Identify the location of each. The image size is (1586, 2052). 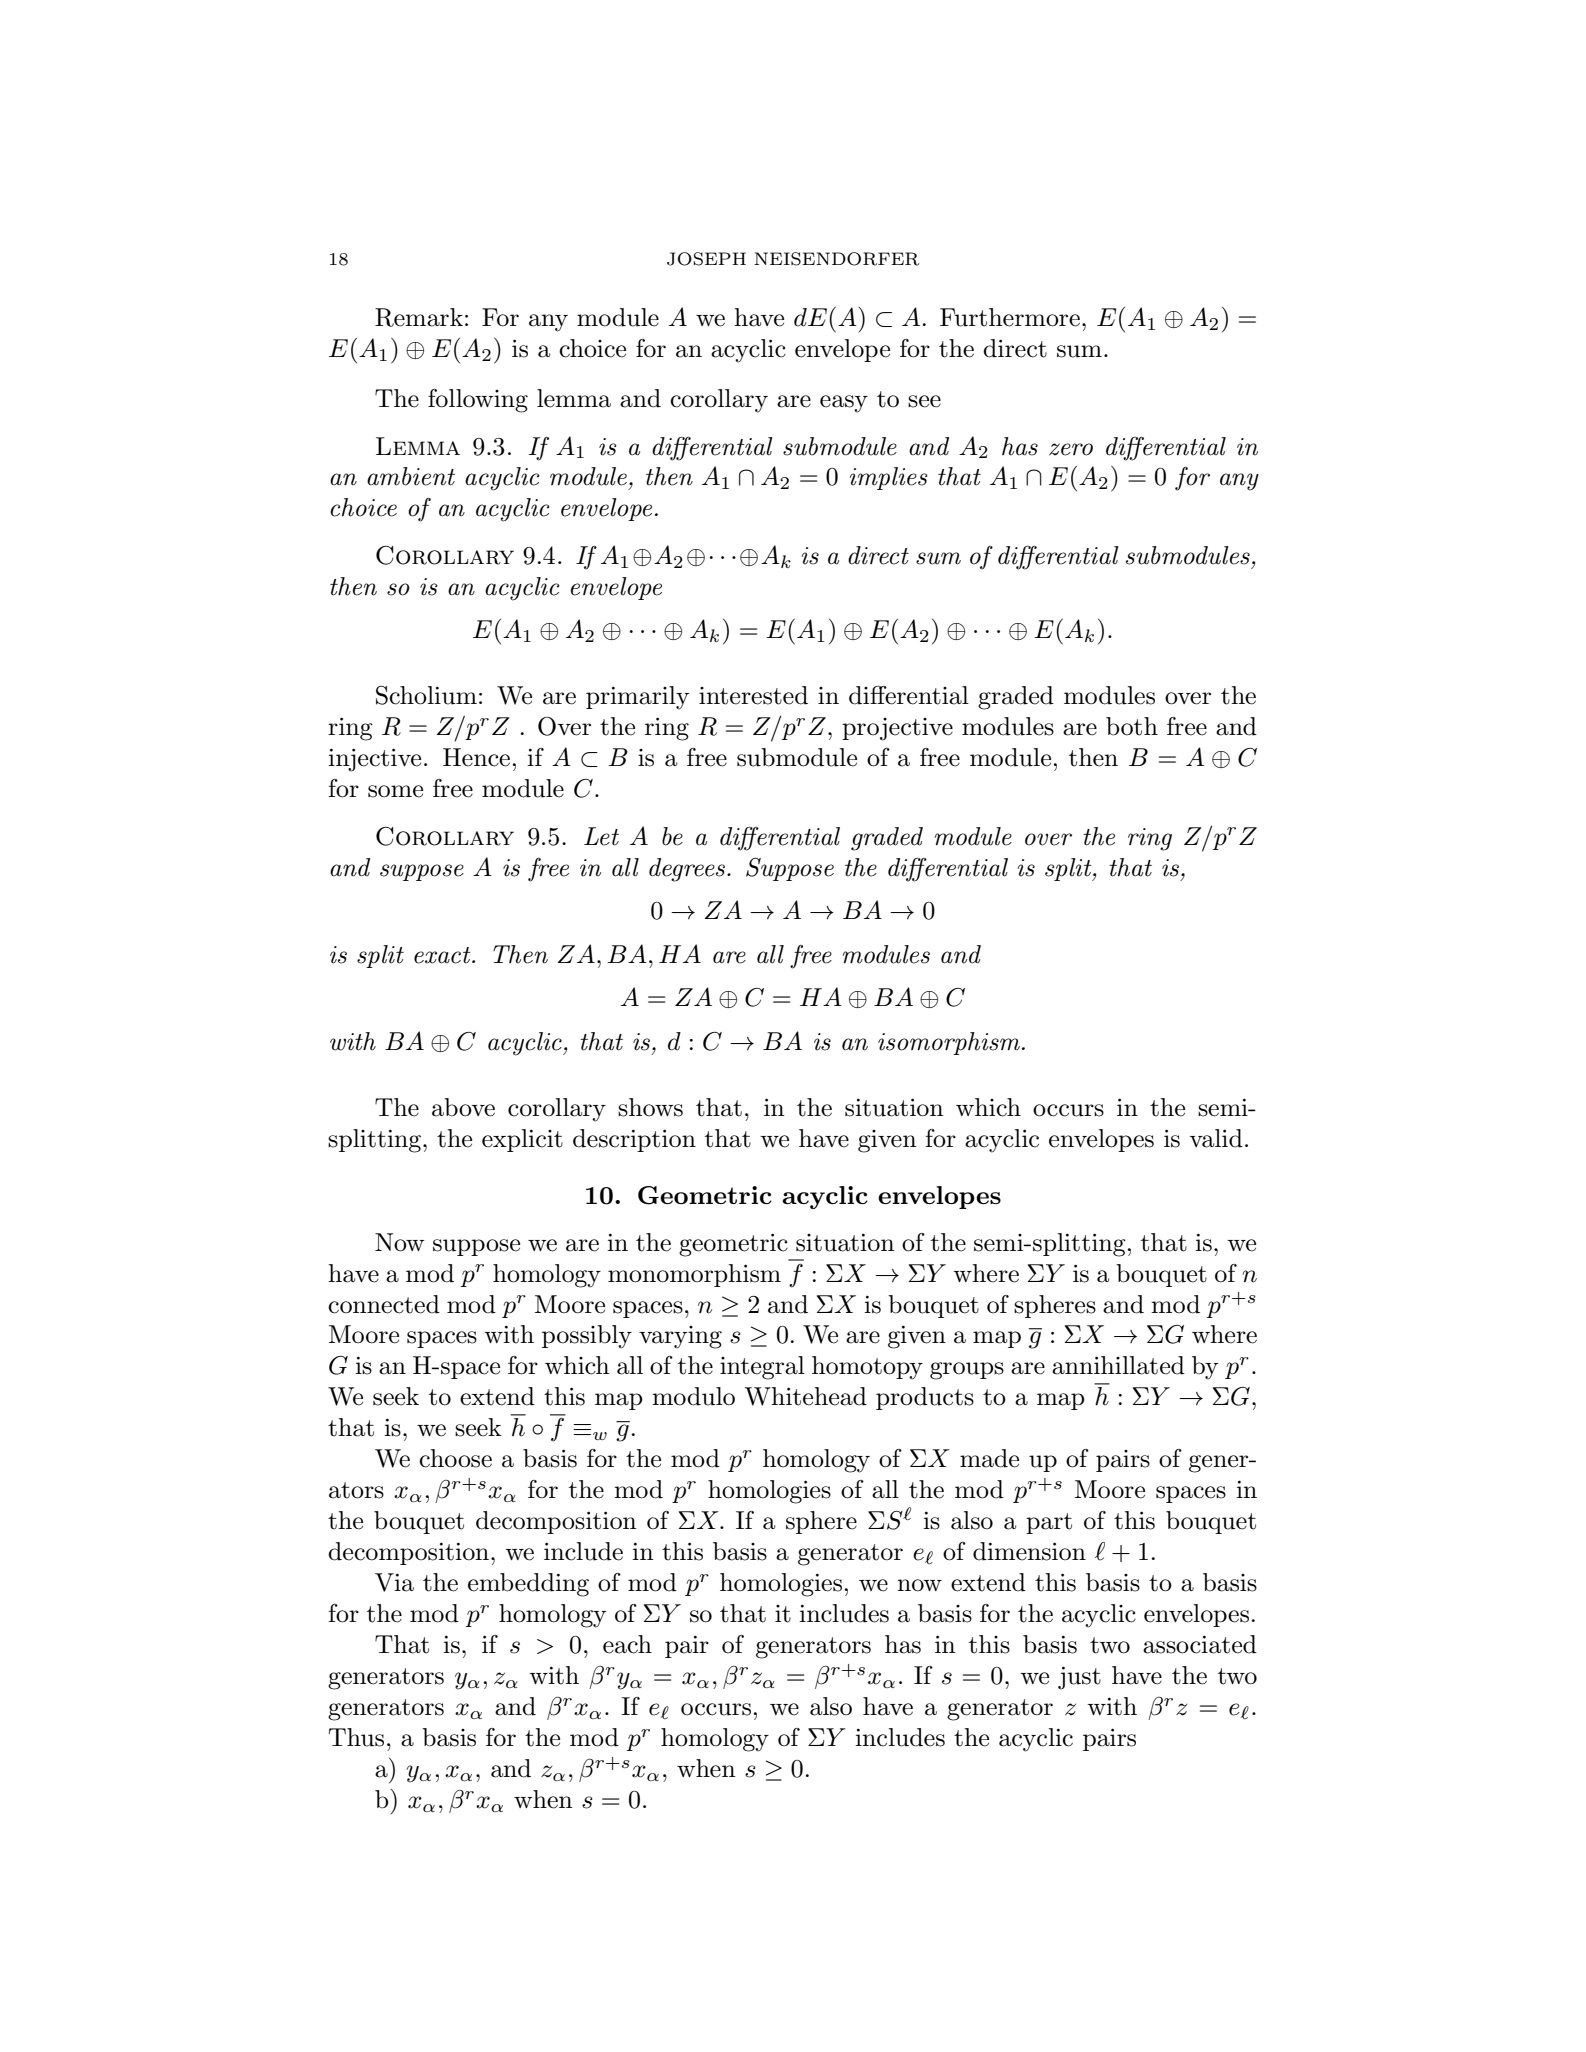
(627, 1644).
